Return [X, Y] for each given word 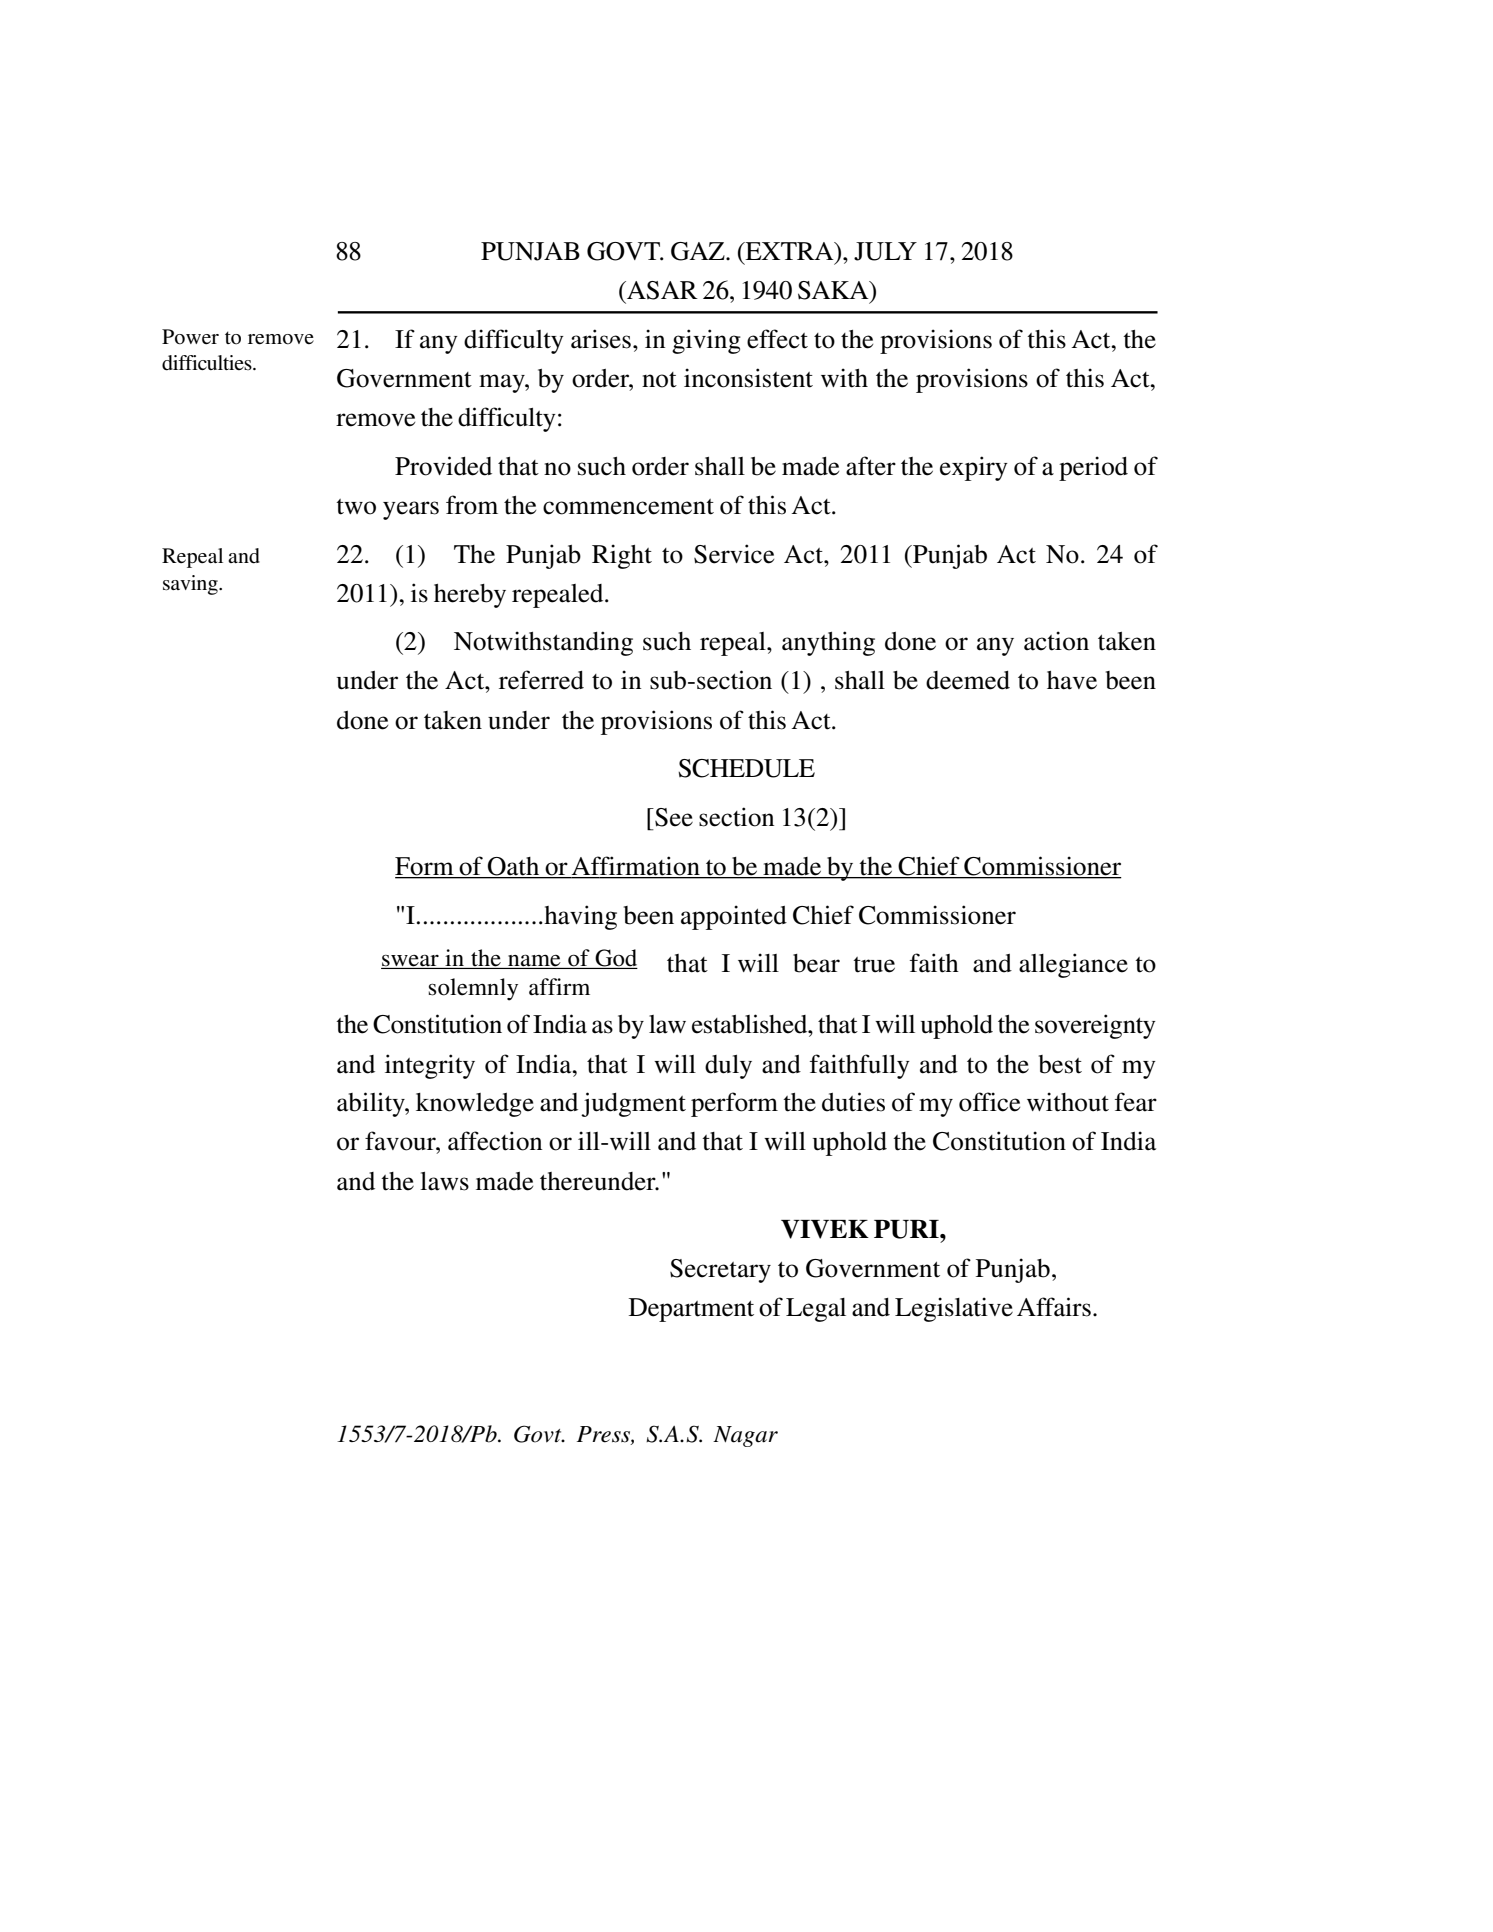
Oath [514, 867]
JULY [885, 251]
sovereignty [1095, 1026]
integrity [430, 1066]
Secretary [720, 1271]
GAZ [699, 251]
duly [728, 1067]
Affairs [1054, 1307]
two [356, 507]
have [1072, 680]
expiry [974, 468]
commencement [628, 507]
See [673, 817]
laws [444, 1181]
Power [190, 337]
